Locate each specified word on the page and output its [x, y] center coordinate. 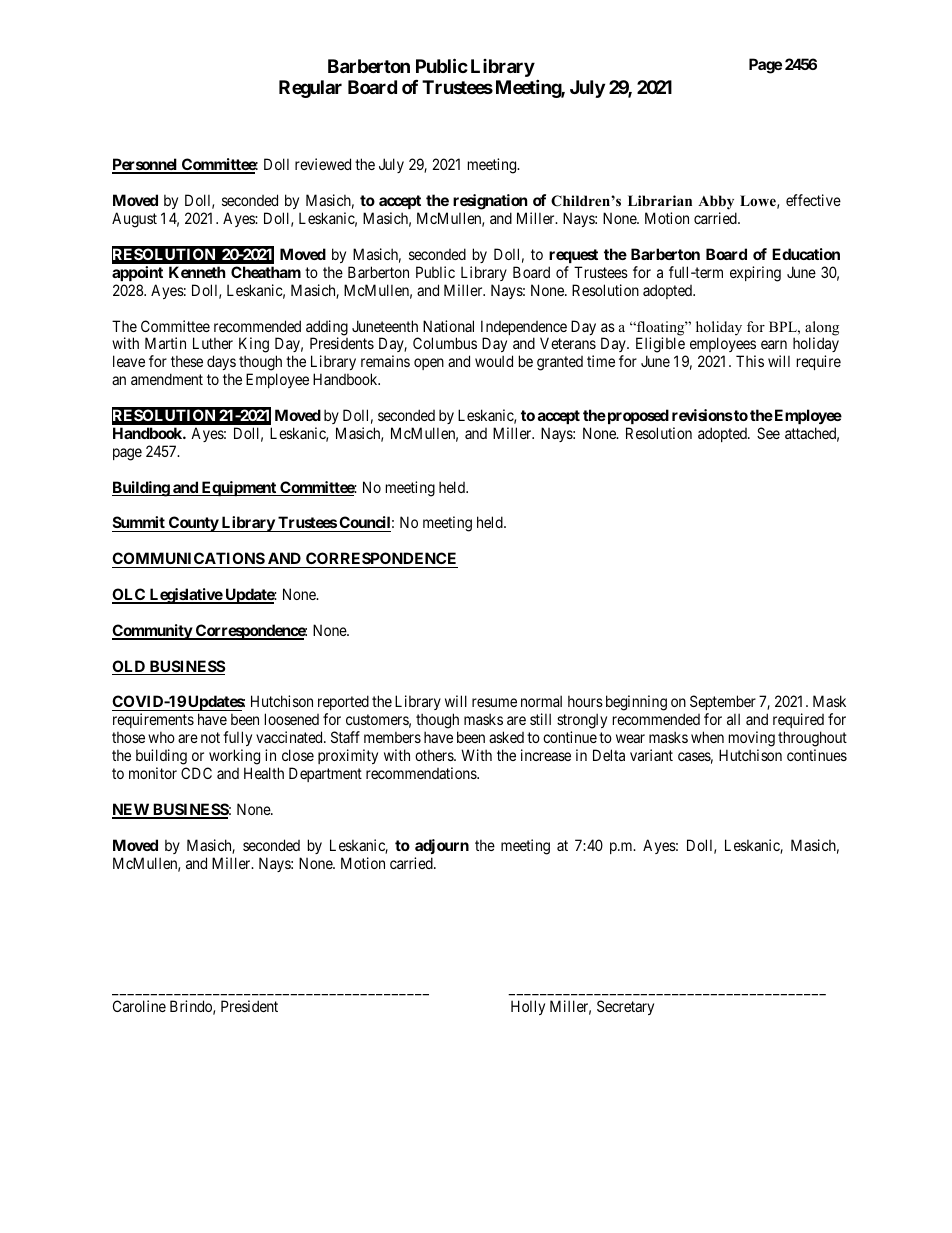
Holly [528, 1007]
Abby [716, 202]
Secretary [625, 1007]
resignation [490, 202]
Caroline [139, 1006]
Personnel [146, 165]
